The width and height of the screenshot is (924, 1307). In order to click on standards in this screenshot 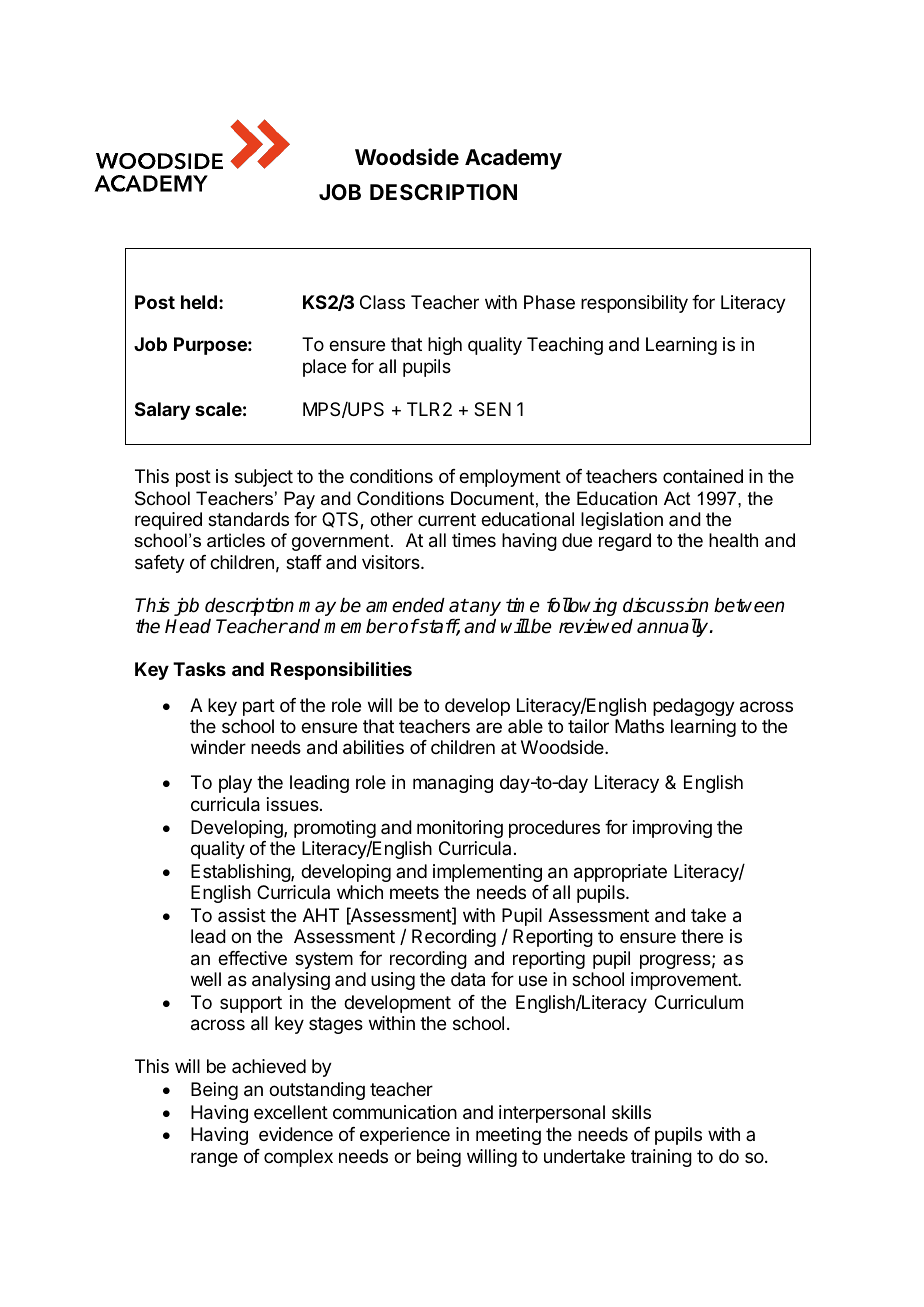, I will do `click(248, 519)`.
